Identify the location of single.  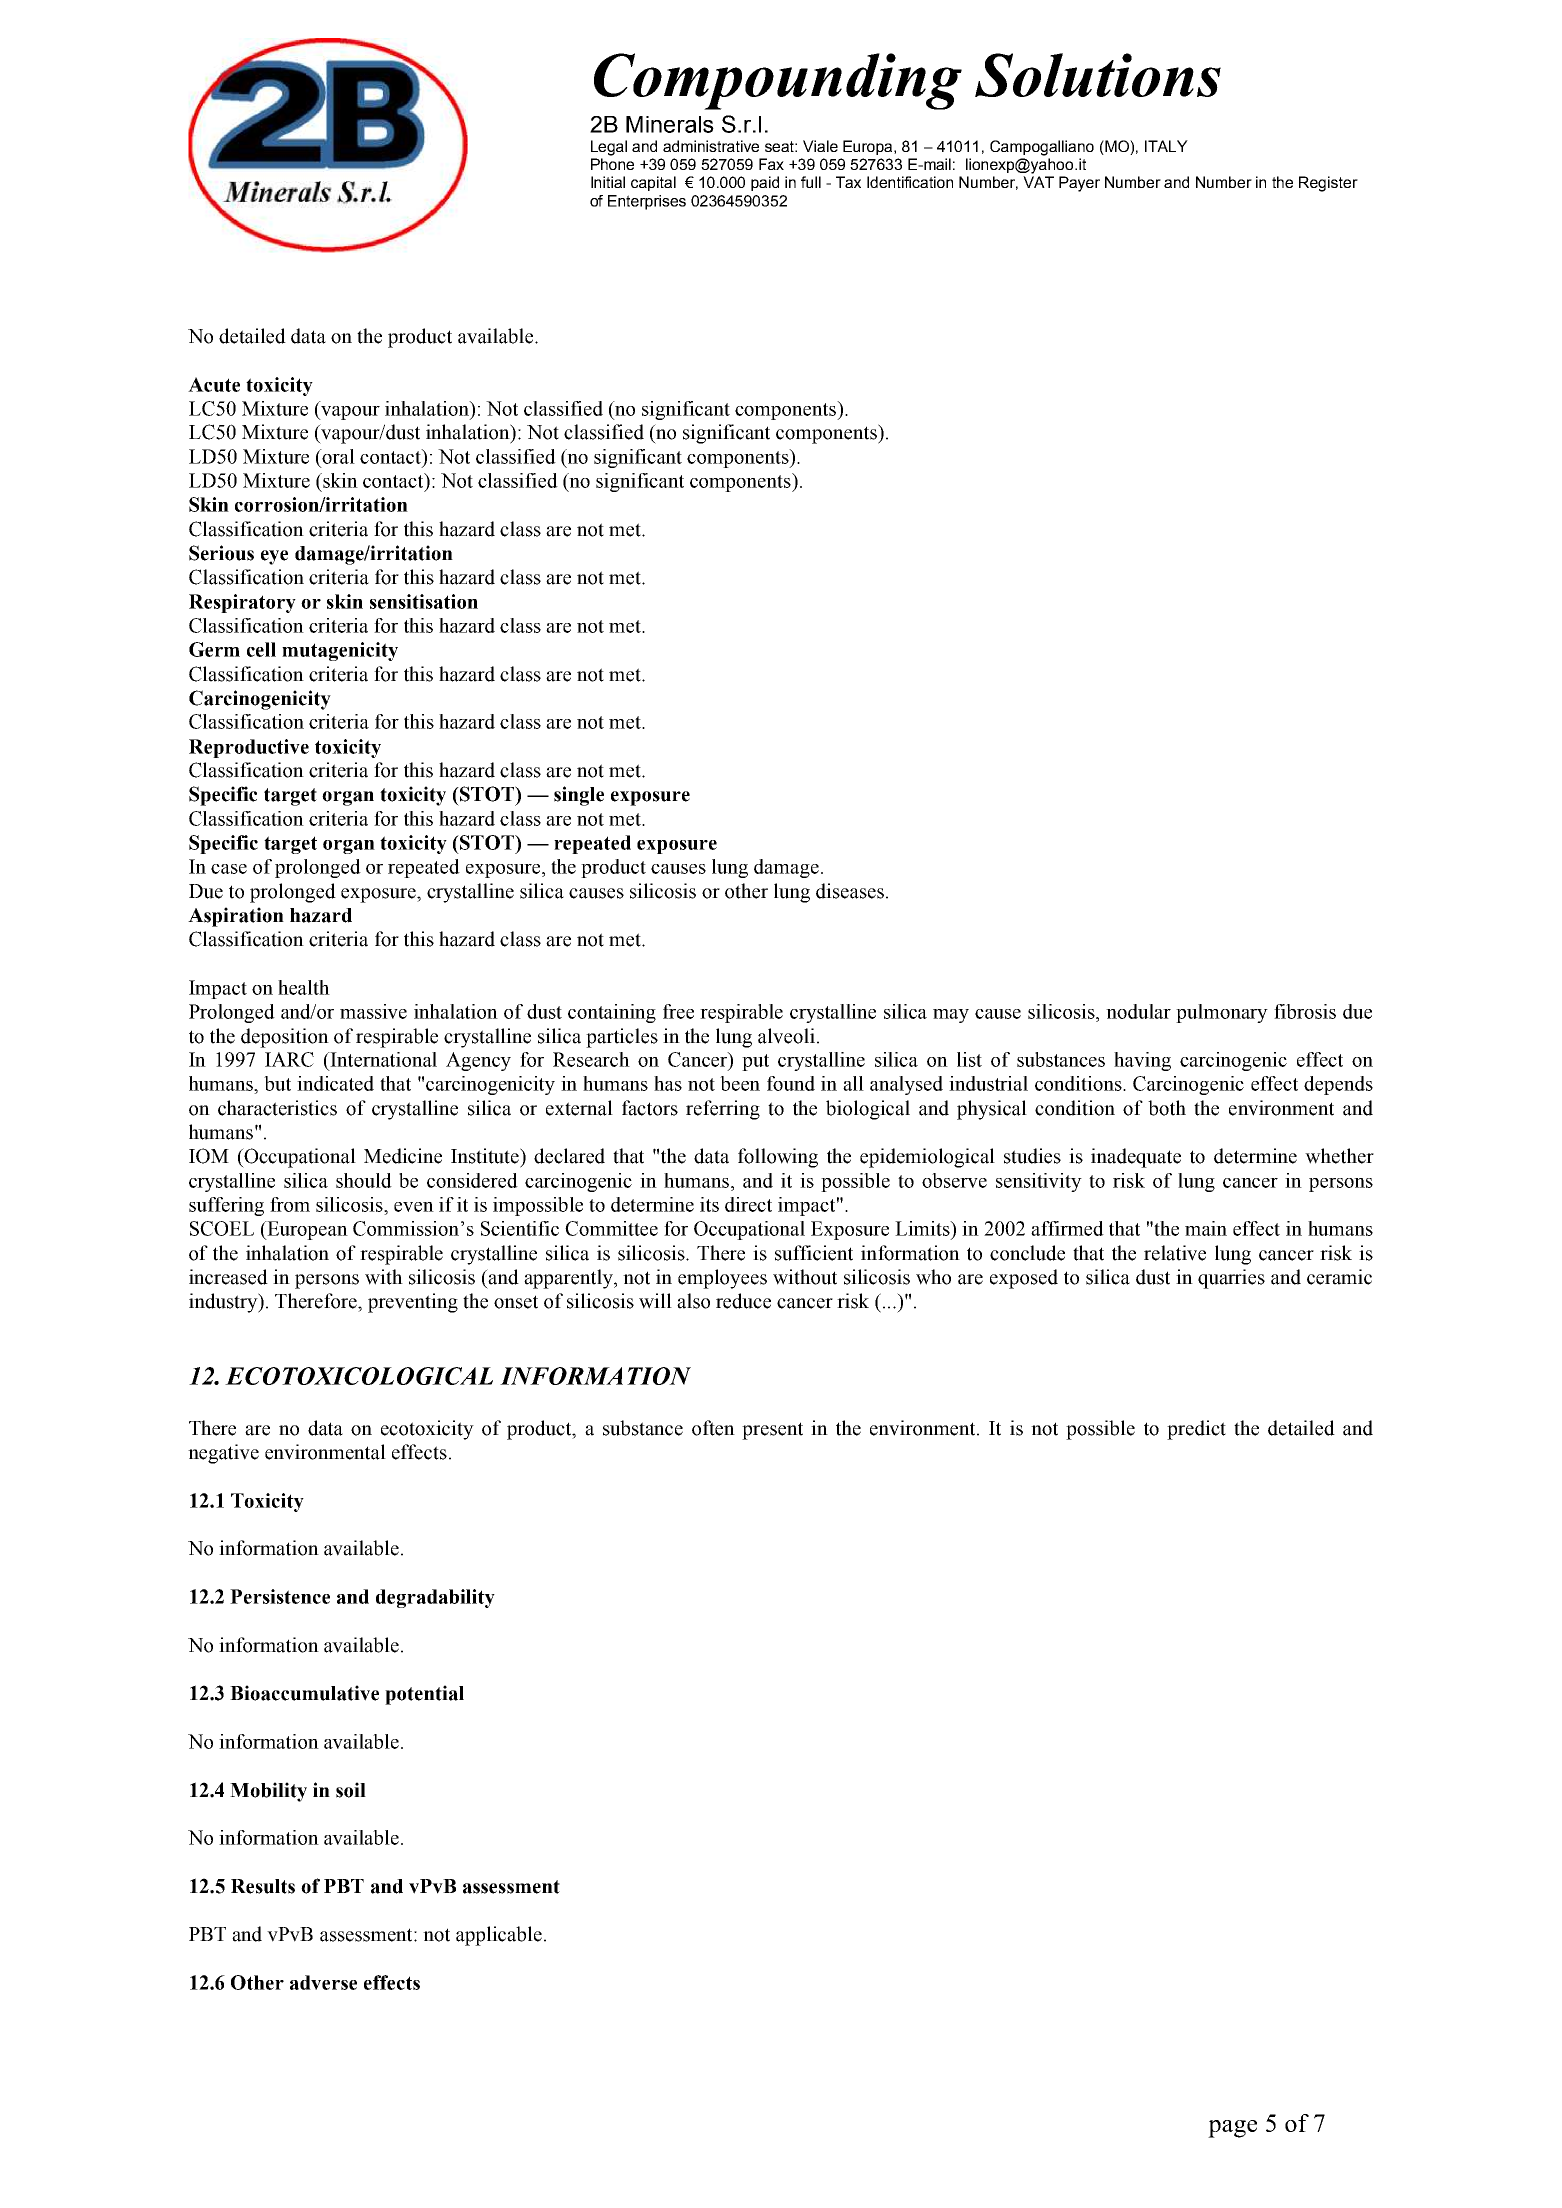
(579, 796).
